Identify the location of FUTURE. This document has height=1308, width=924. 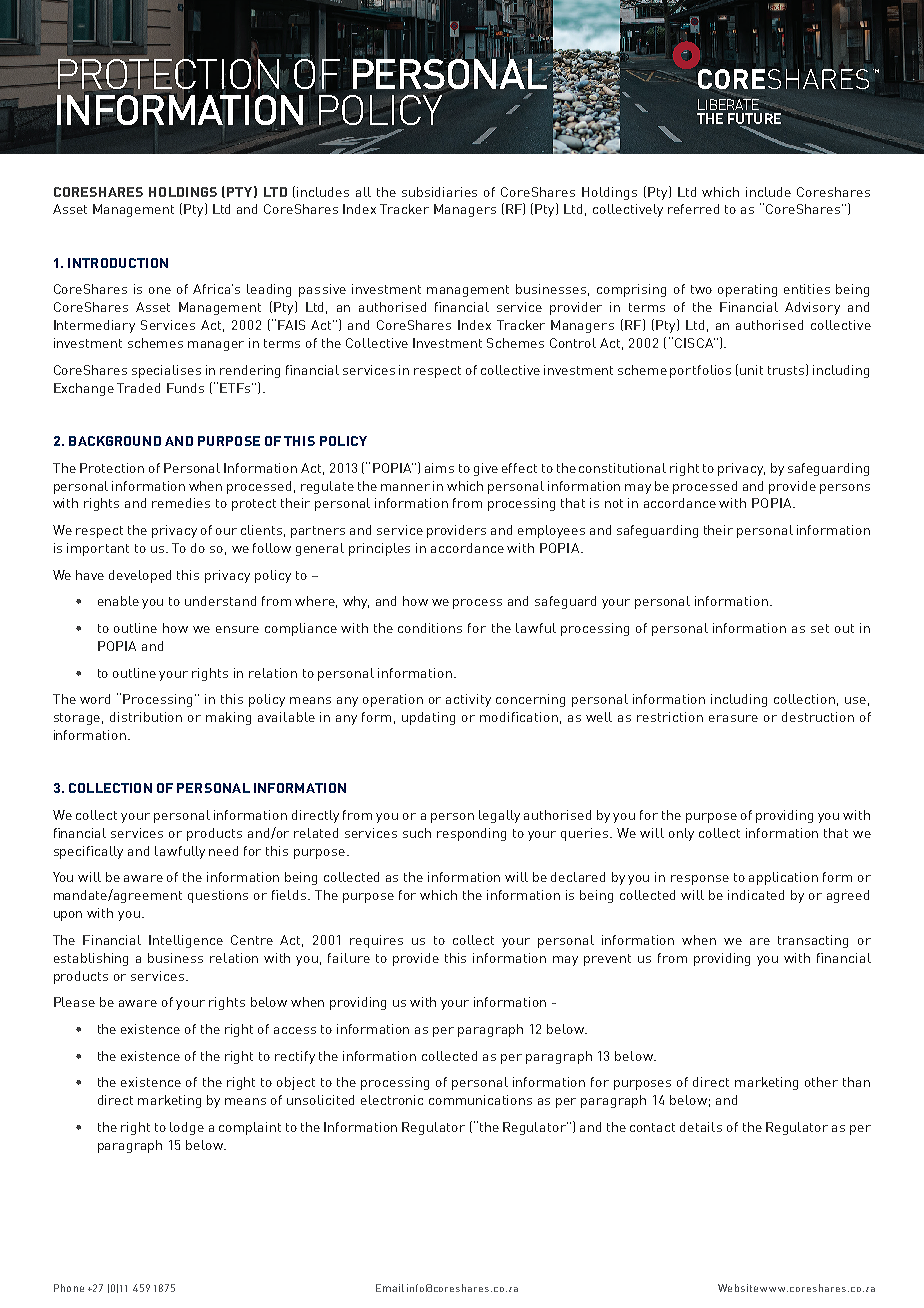
(754, 120).
